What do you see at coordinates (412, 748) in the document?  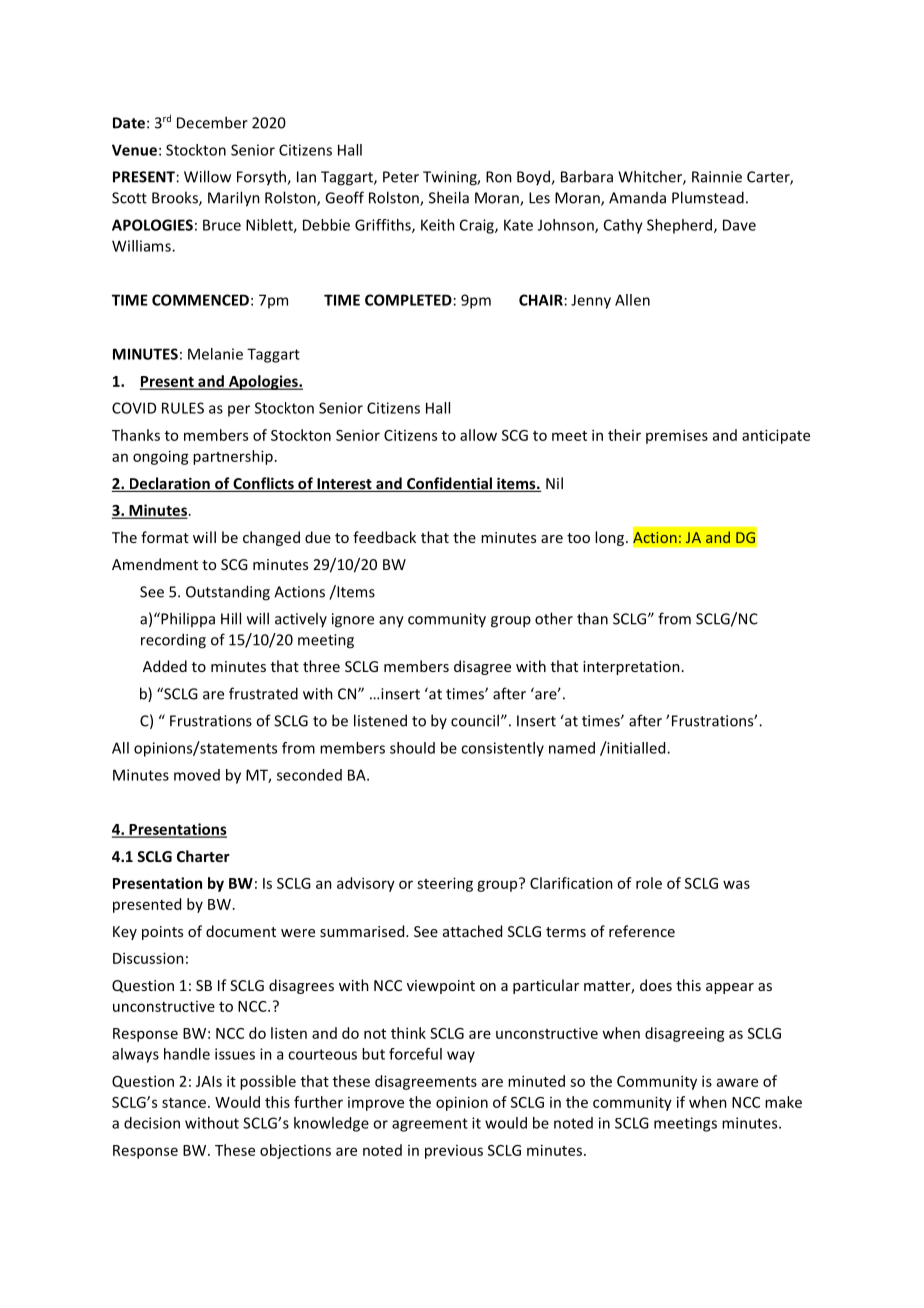 I see `should` at bounding box center [412, 748].
